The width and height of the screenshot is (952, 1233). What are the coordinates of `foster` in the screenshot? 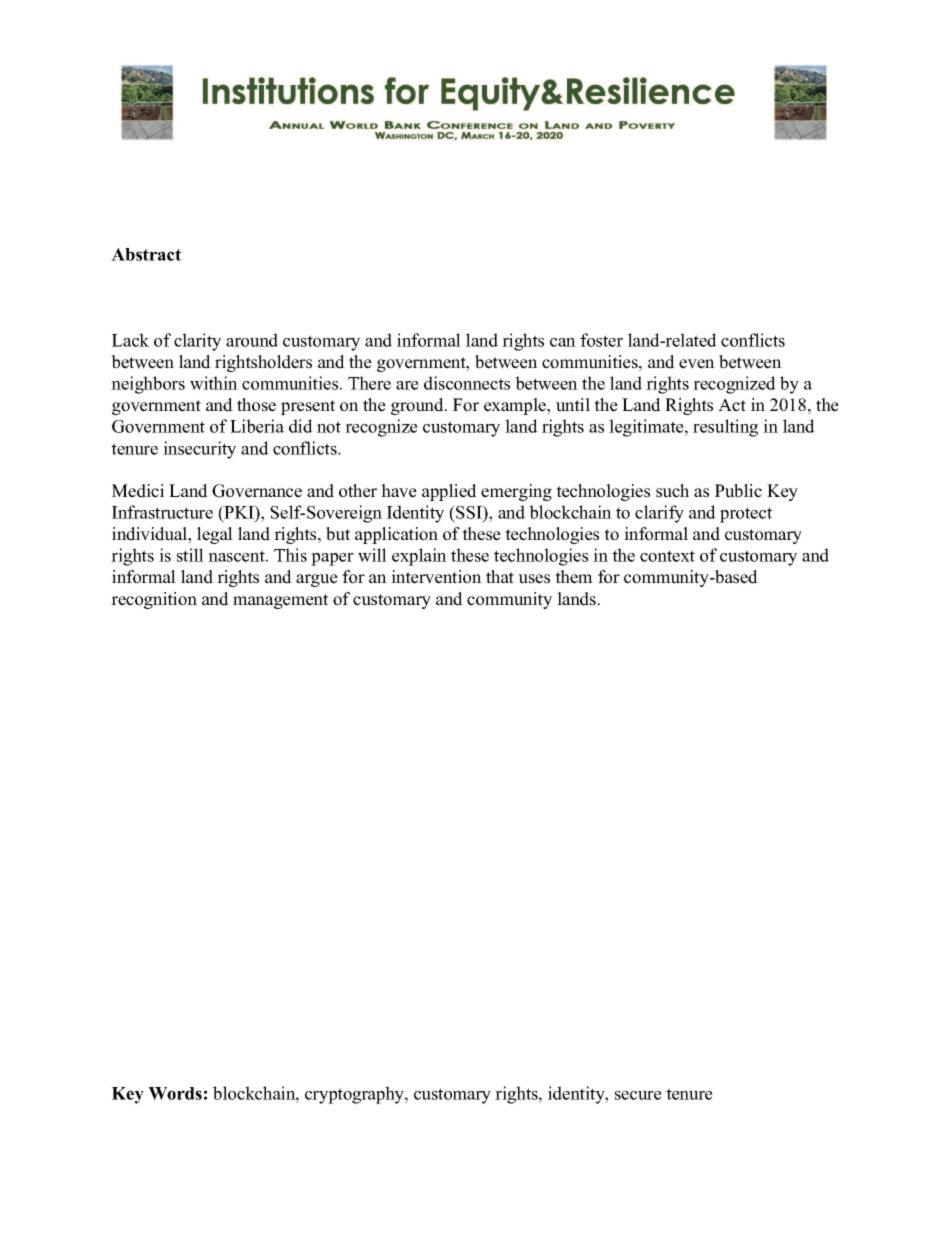 It's located at (601, 340).
